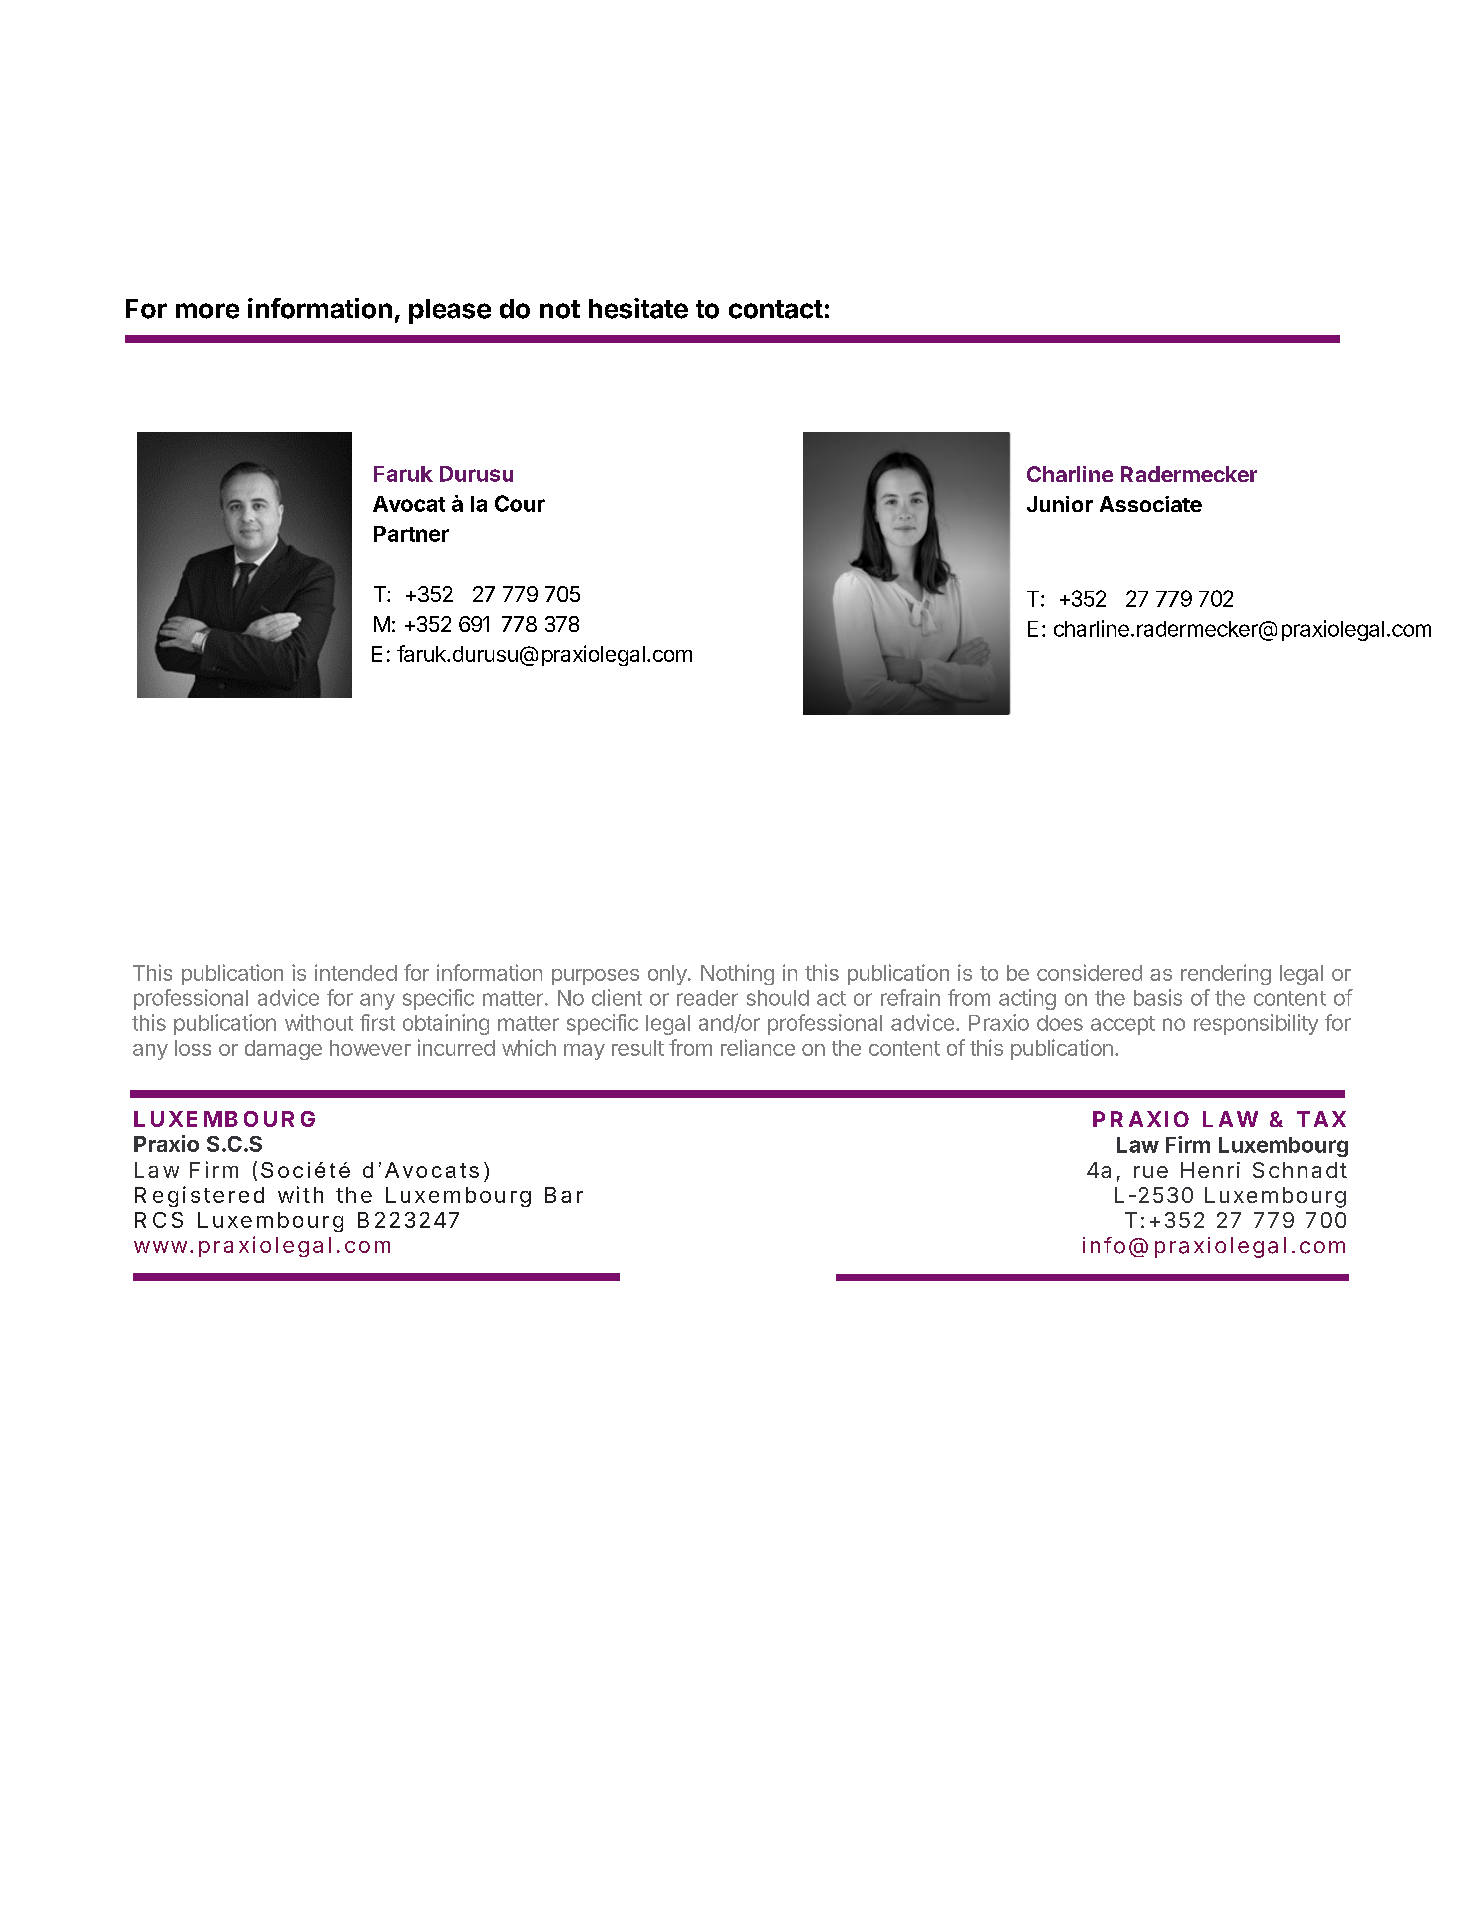 The height and width of the image is (1918, 1482). I want to click on Associate, so click(1151, 504).
